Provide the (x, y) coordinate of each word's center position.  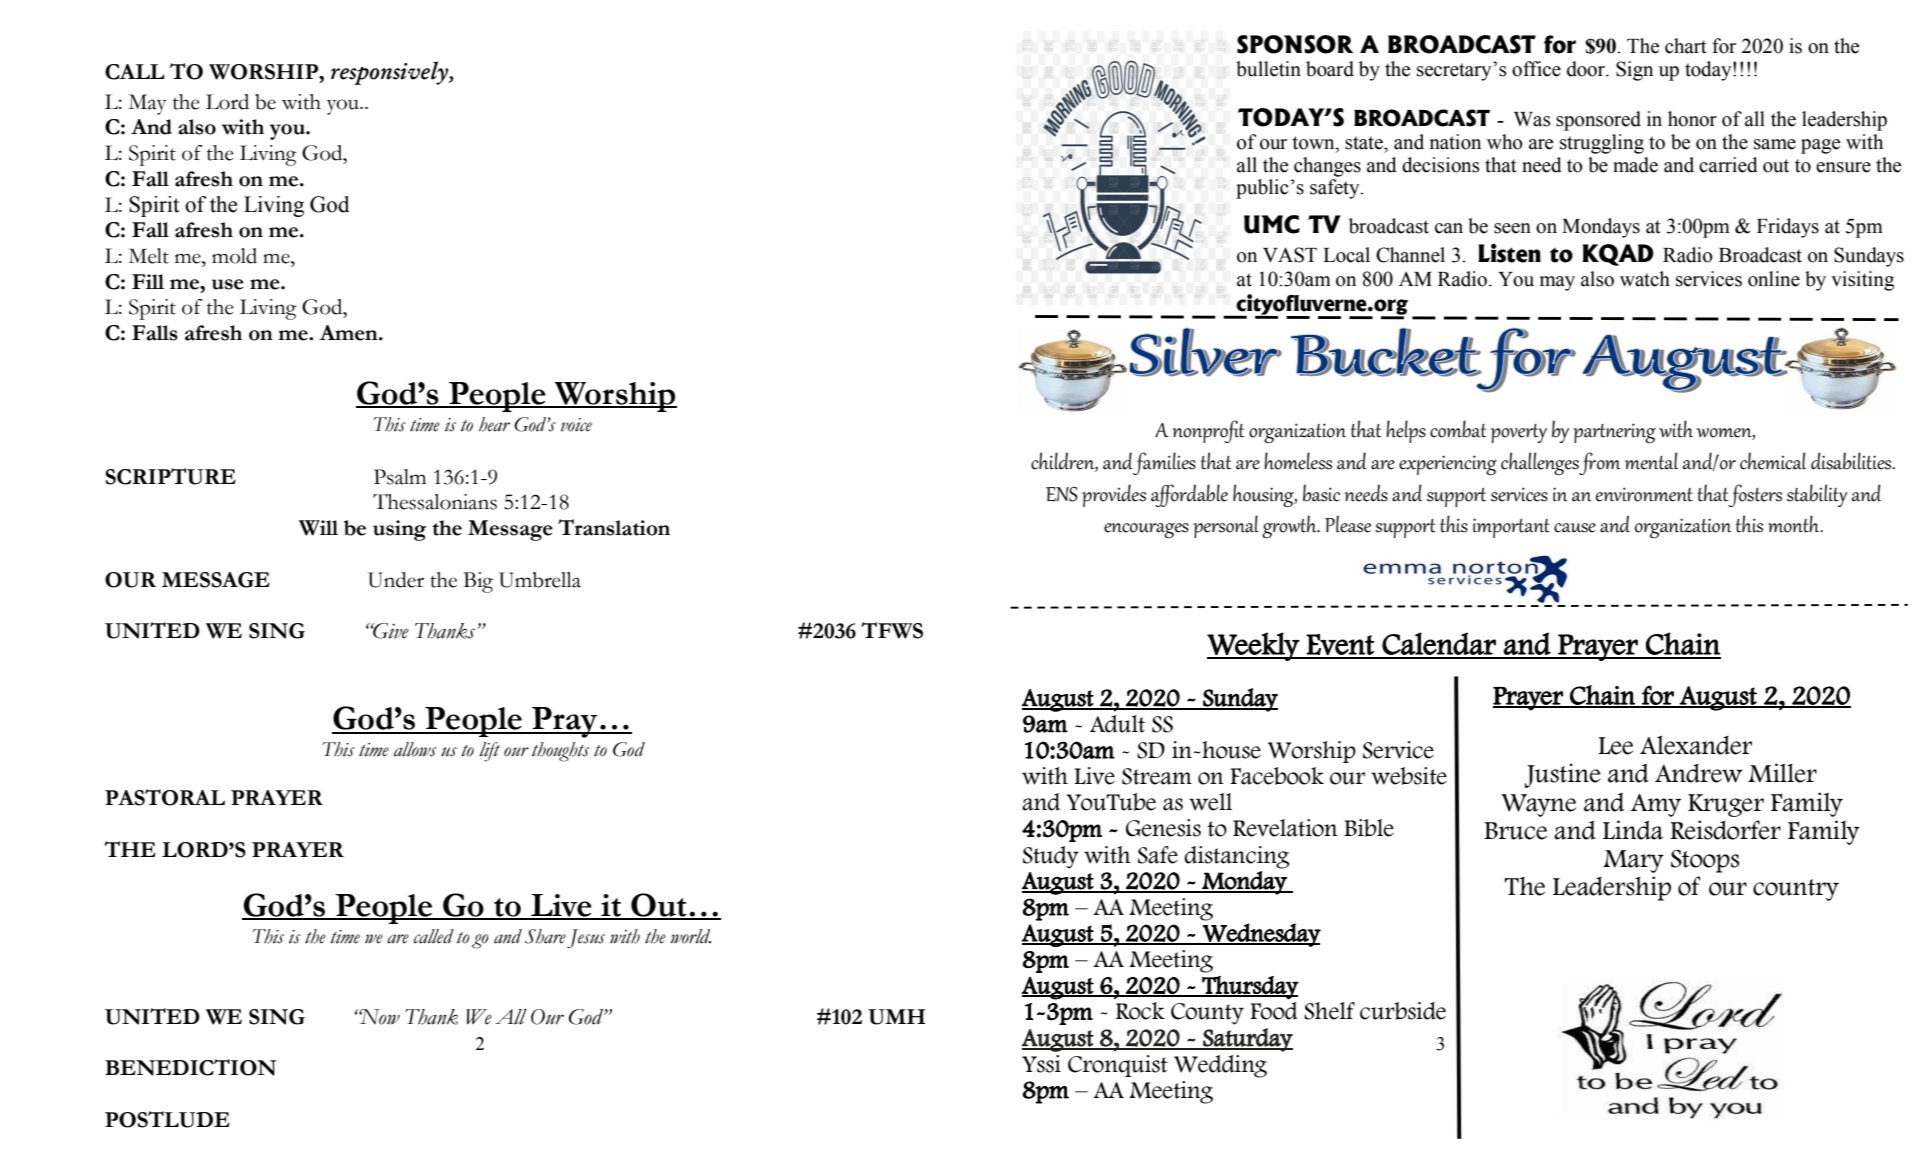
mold (234, 256)
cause (1575, 528)
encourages (1146, 531)
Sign (1634, 71)
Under (396, 580)
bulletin (1268, 69)
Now (379, 1017)
